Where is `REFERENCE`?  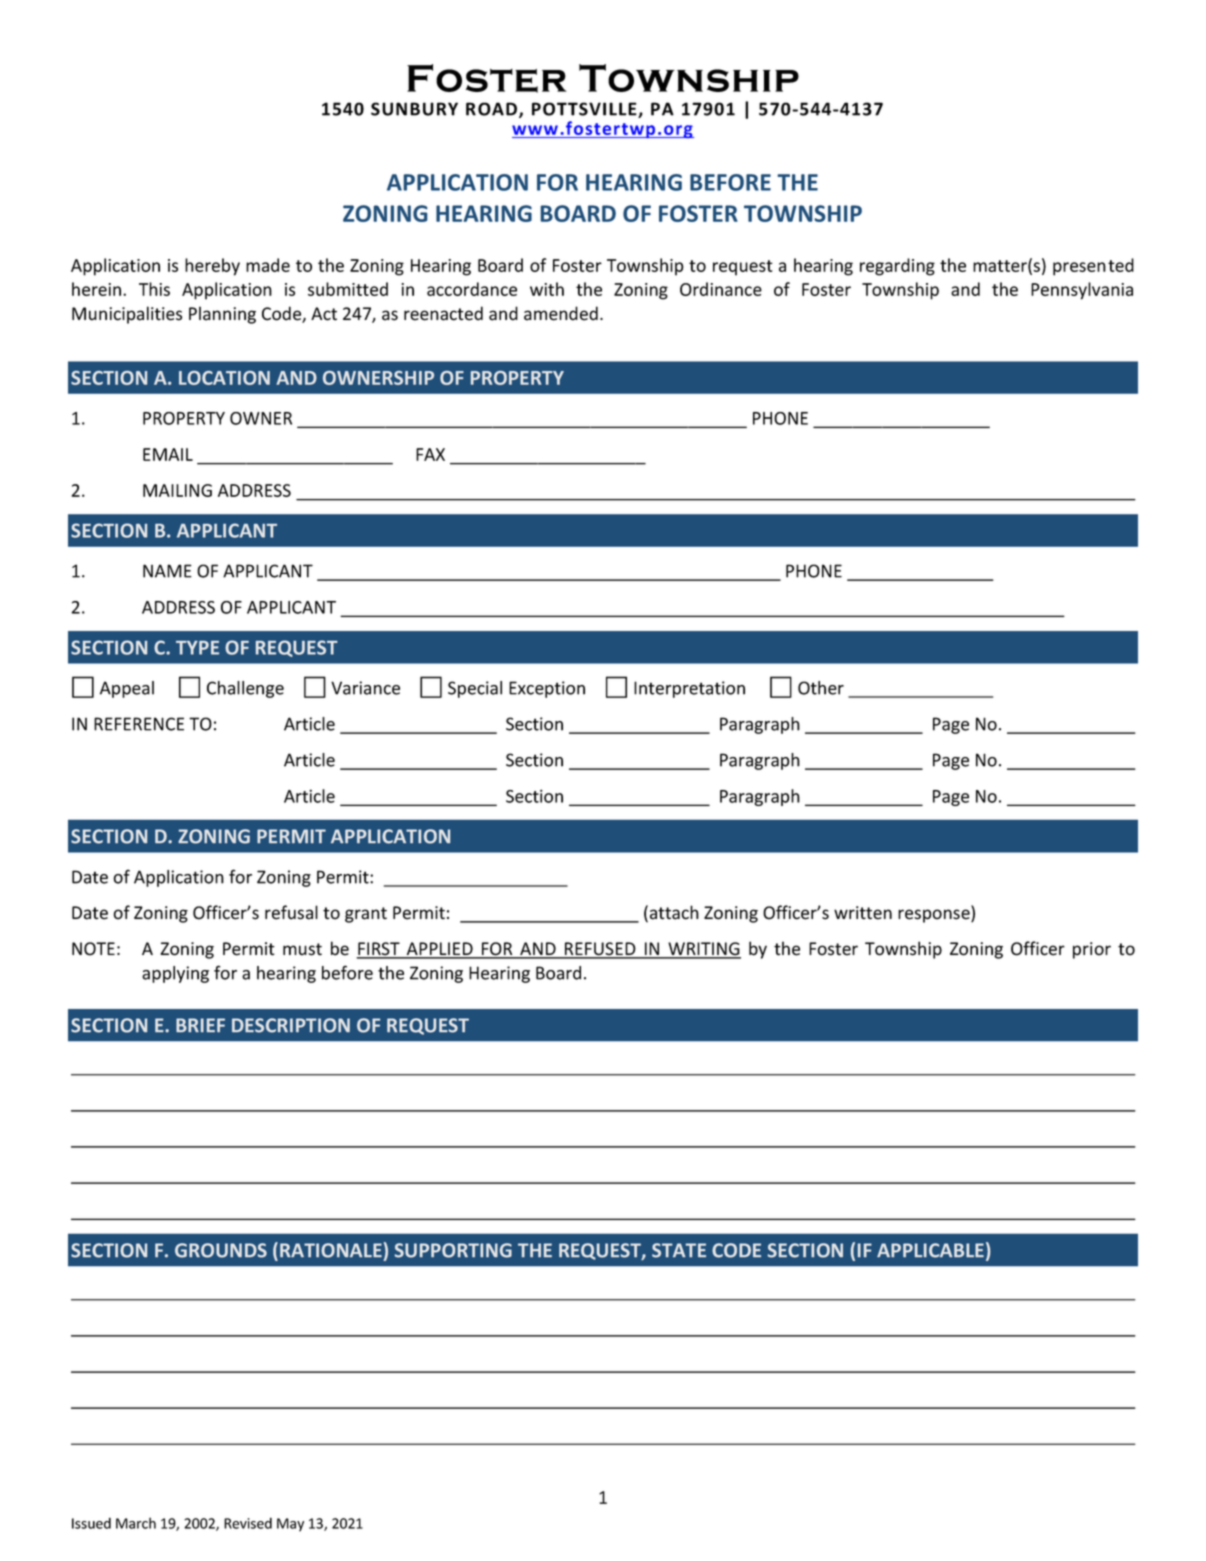 REFERENCE is located at coordinates (139, 724).
